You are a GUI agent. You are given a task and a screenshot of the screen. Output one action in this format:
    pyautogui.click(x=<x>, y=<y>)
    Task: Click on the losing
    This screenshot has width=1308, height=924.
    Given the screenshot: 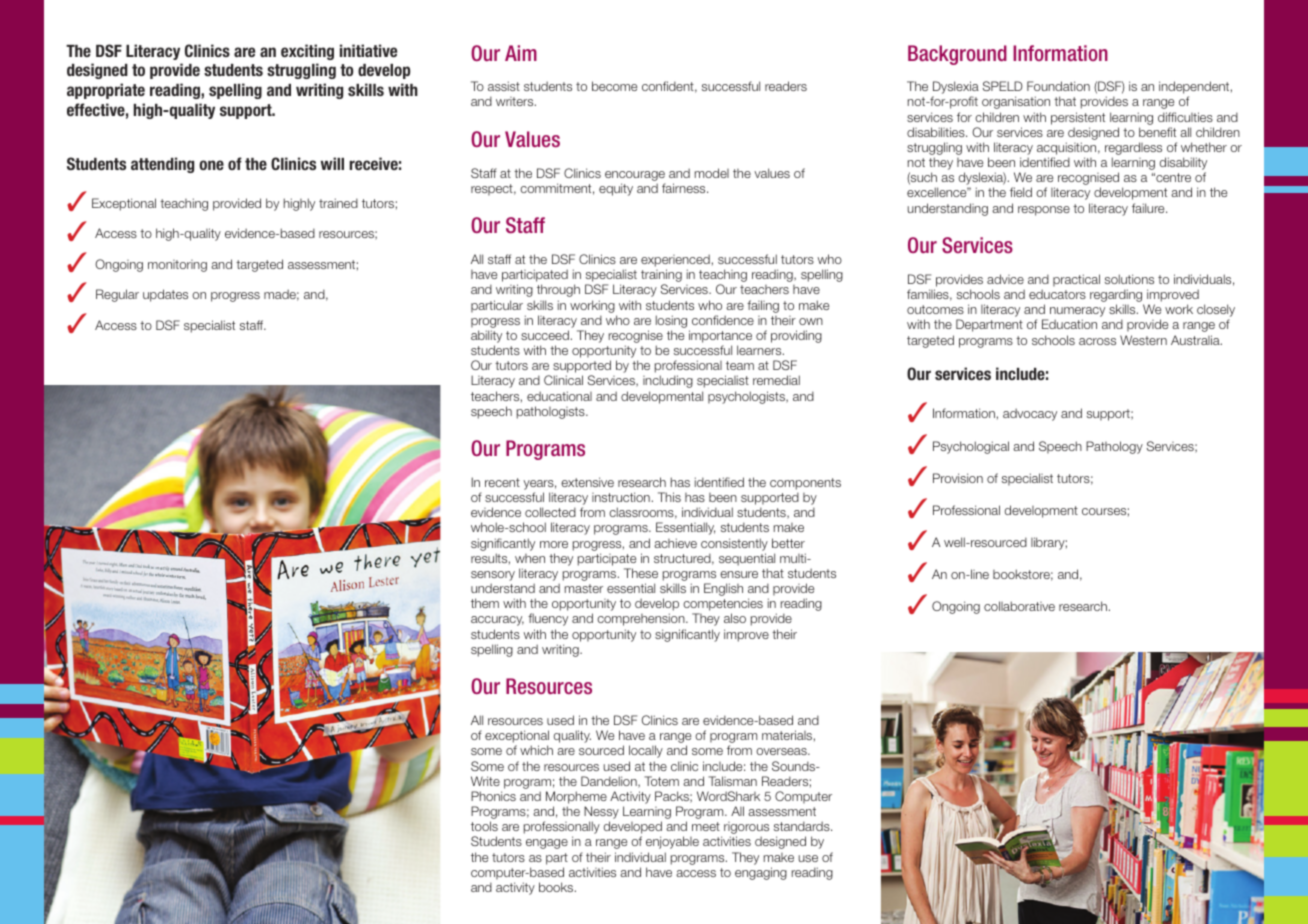 What is the action you would take?
    pyautogui.click(x=671, y=321)
